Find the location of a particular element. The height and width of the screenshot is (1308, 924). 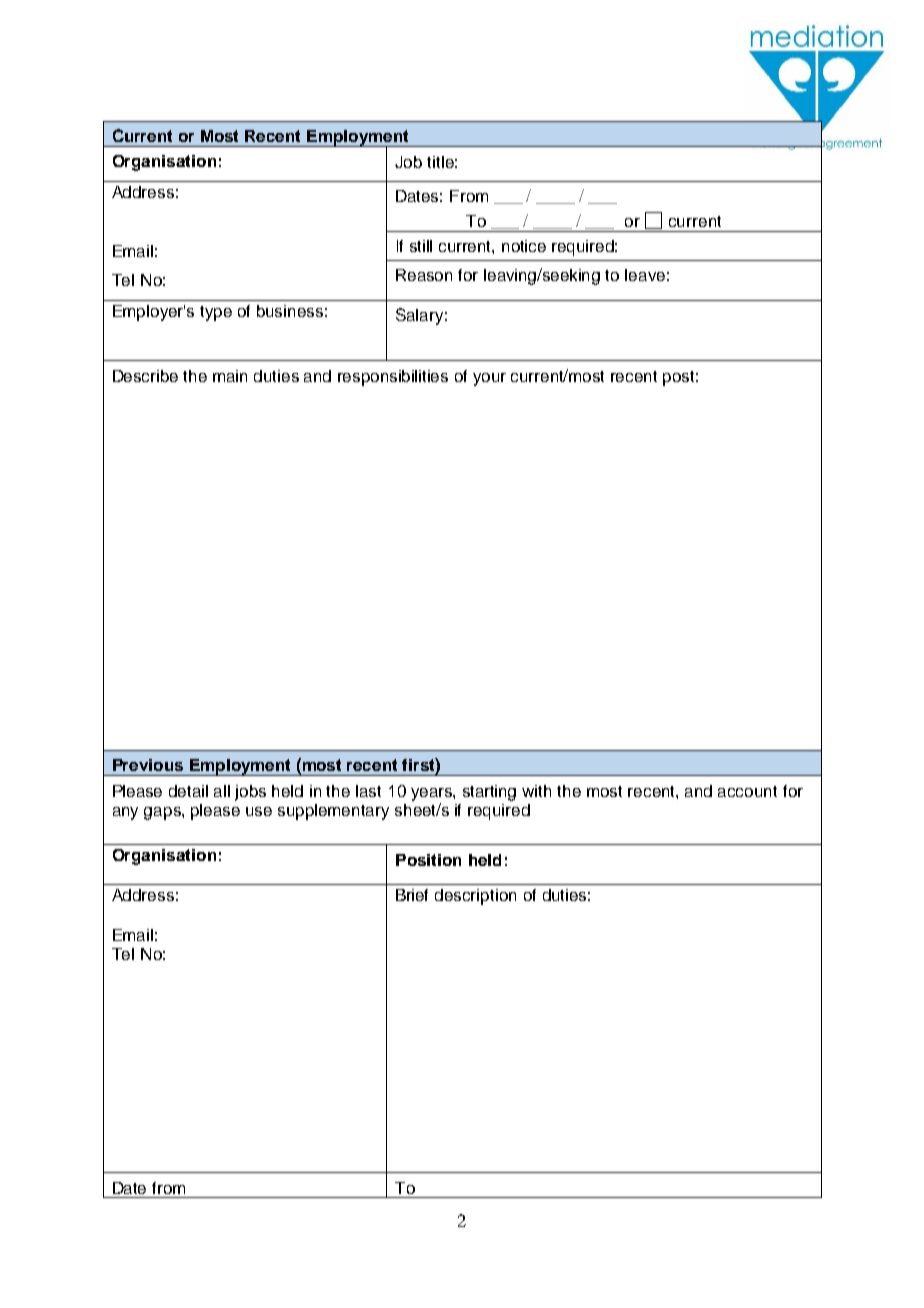

with is located at coordinates (536, 791).
